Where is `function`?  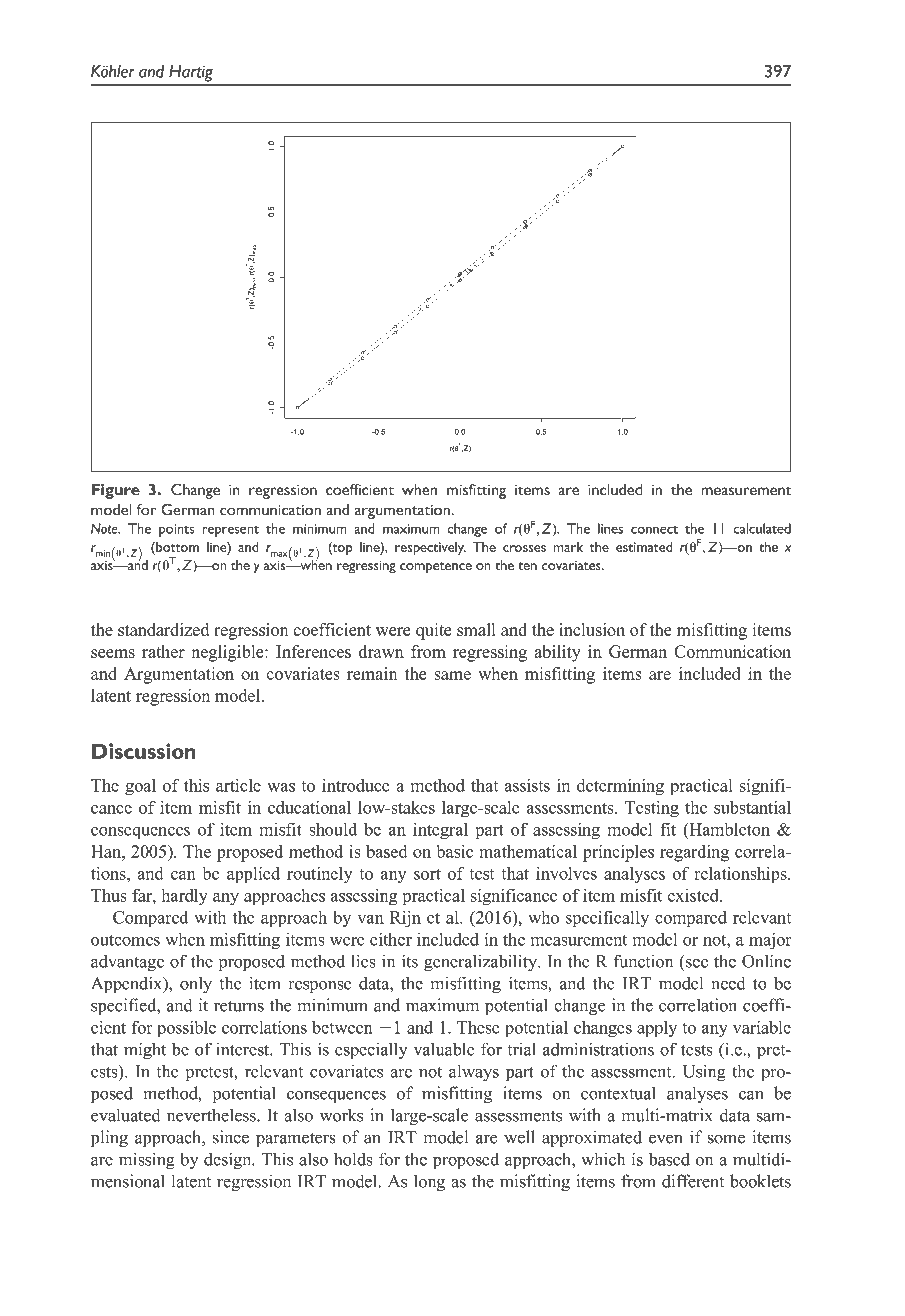 function is located at coordinates (643, 961).
